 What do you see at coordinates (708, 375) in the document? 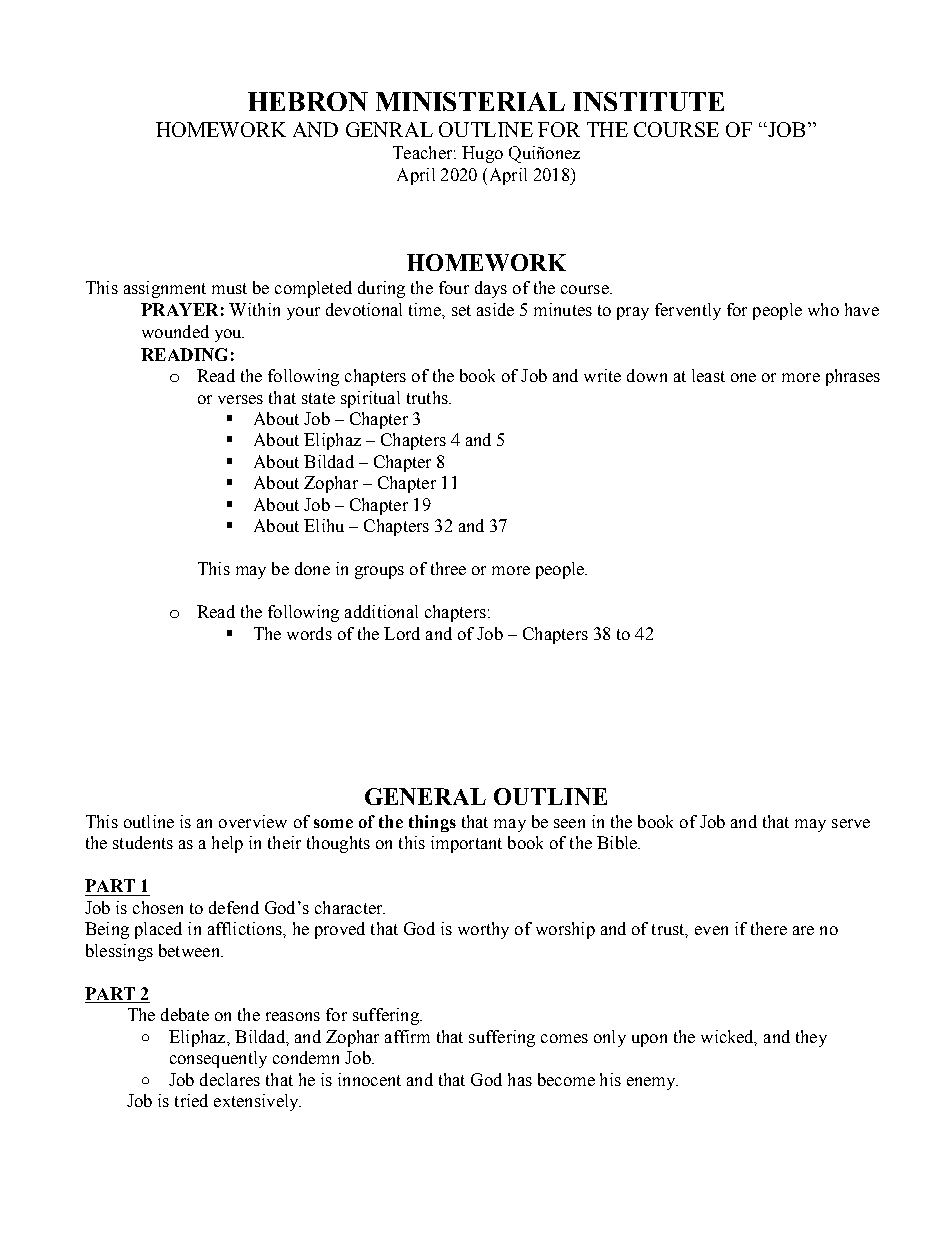
I see `least` at bounding box center [708, 375].
